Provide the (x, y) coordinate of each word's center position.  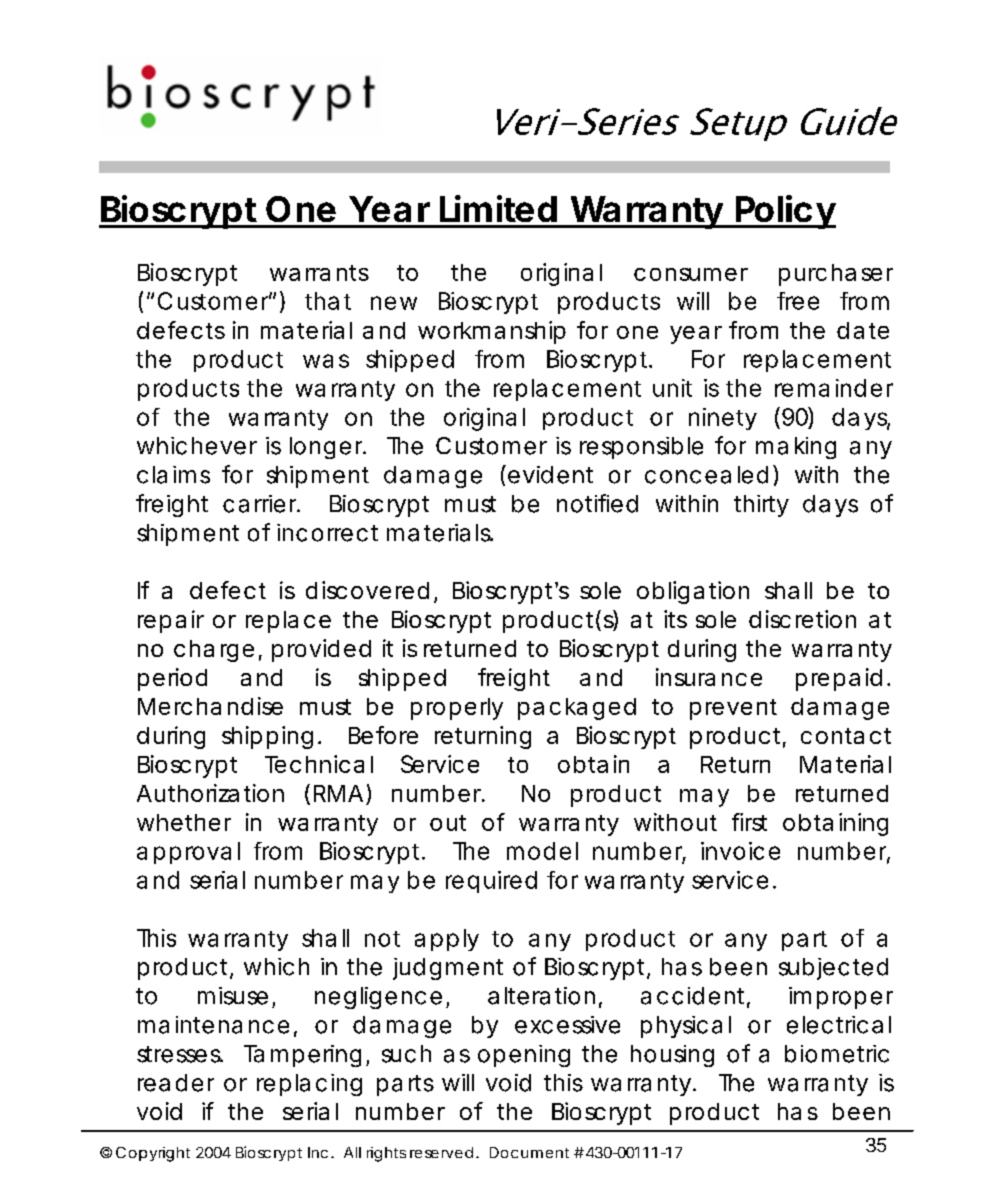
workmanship (492, 332)
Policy (785, 212)
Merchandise (210, 706)
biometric (837, 1054)
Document (529, 1152)
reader (176, 1083)
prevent (733, 709)
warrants (319, 273)
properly (457, 709)
